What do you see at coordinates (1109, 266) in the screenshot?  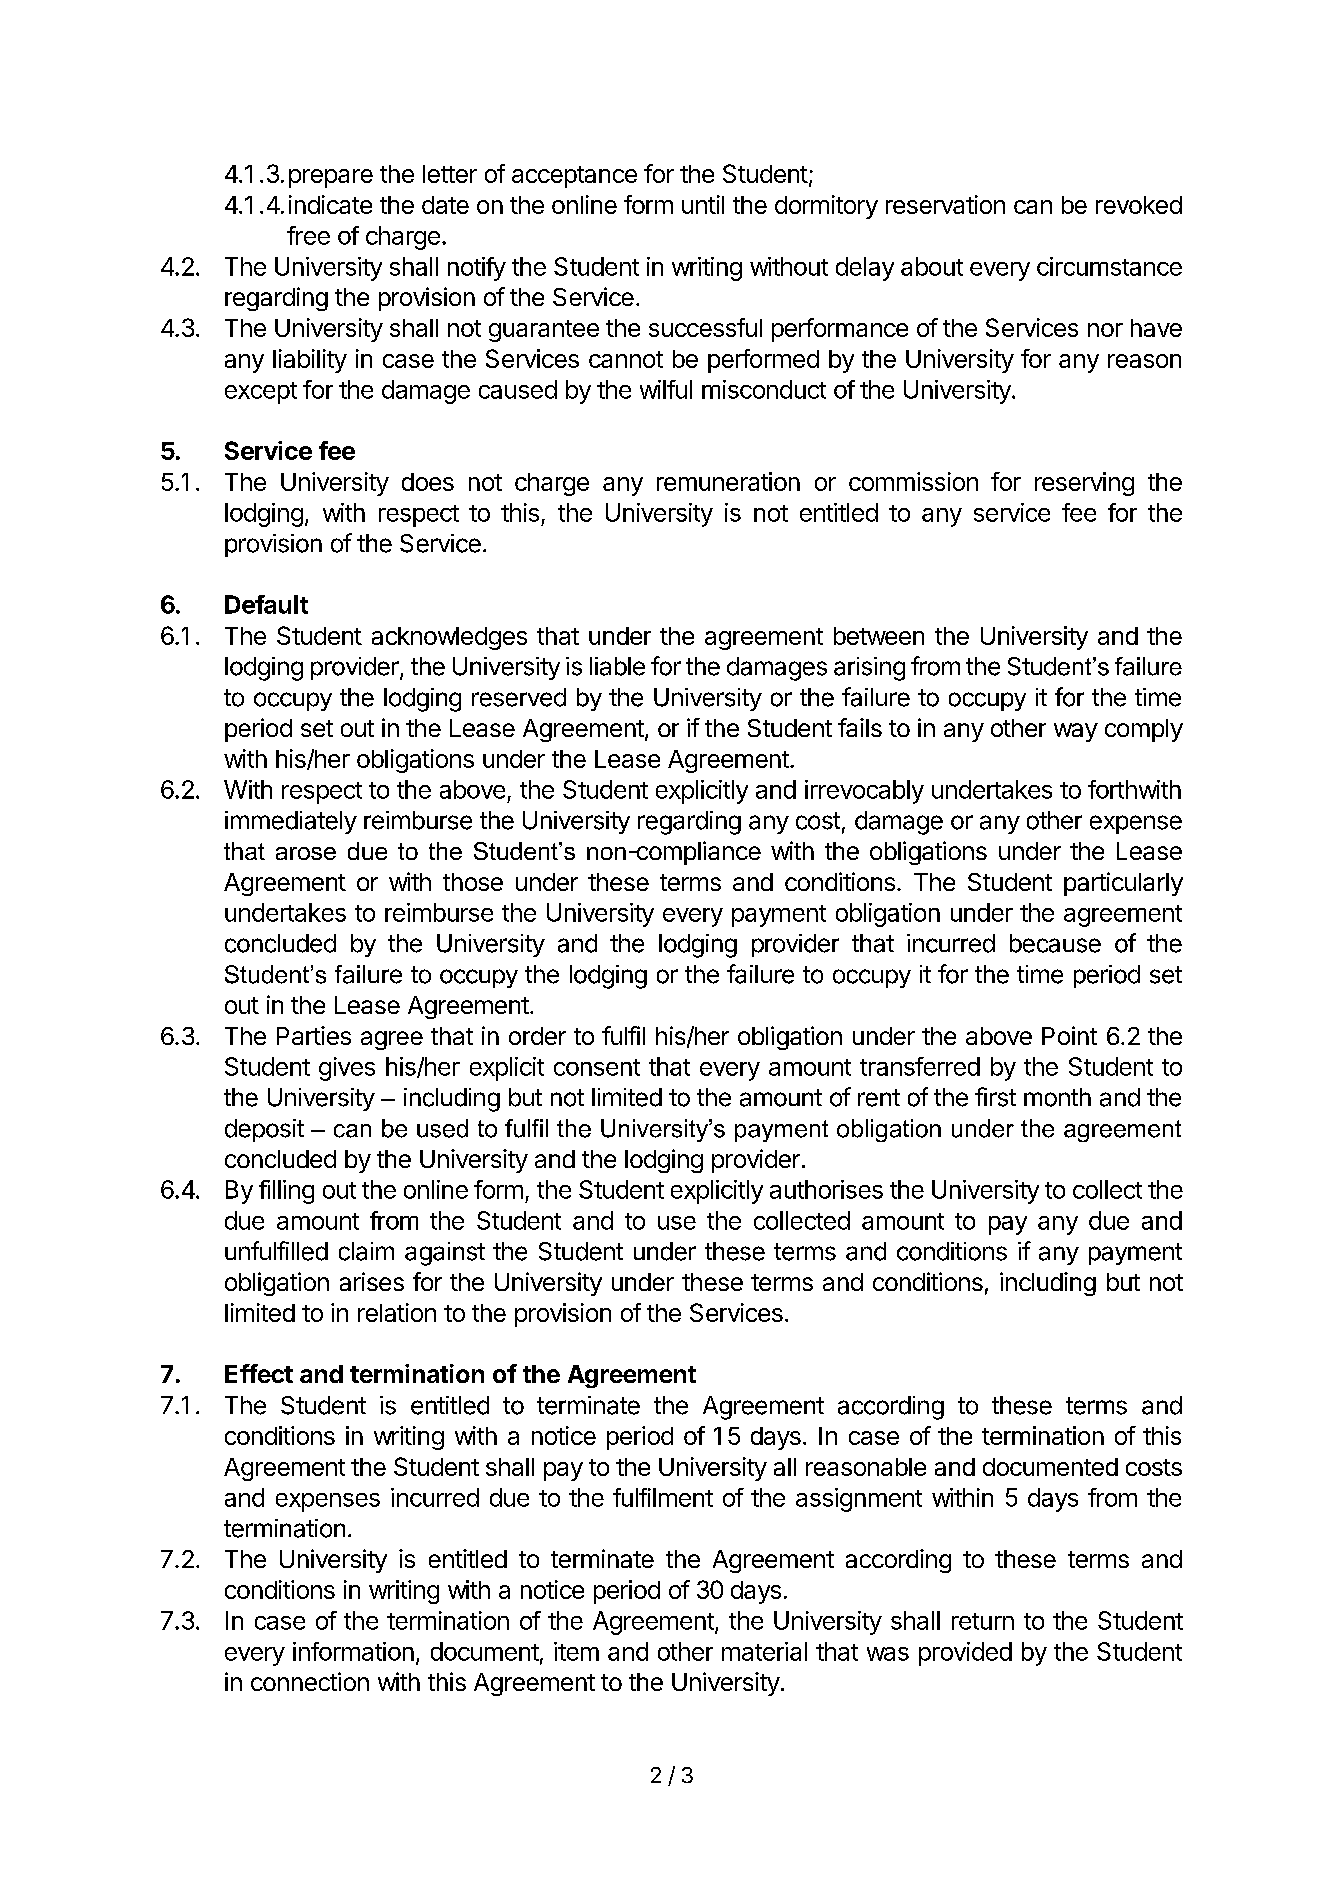 I see `circumstance` at bounding box center [1109, 266].
